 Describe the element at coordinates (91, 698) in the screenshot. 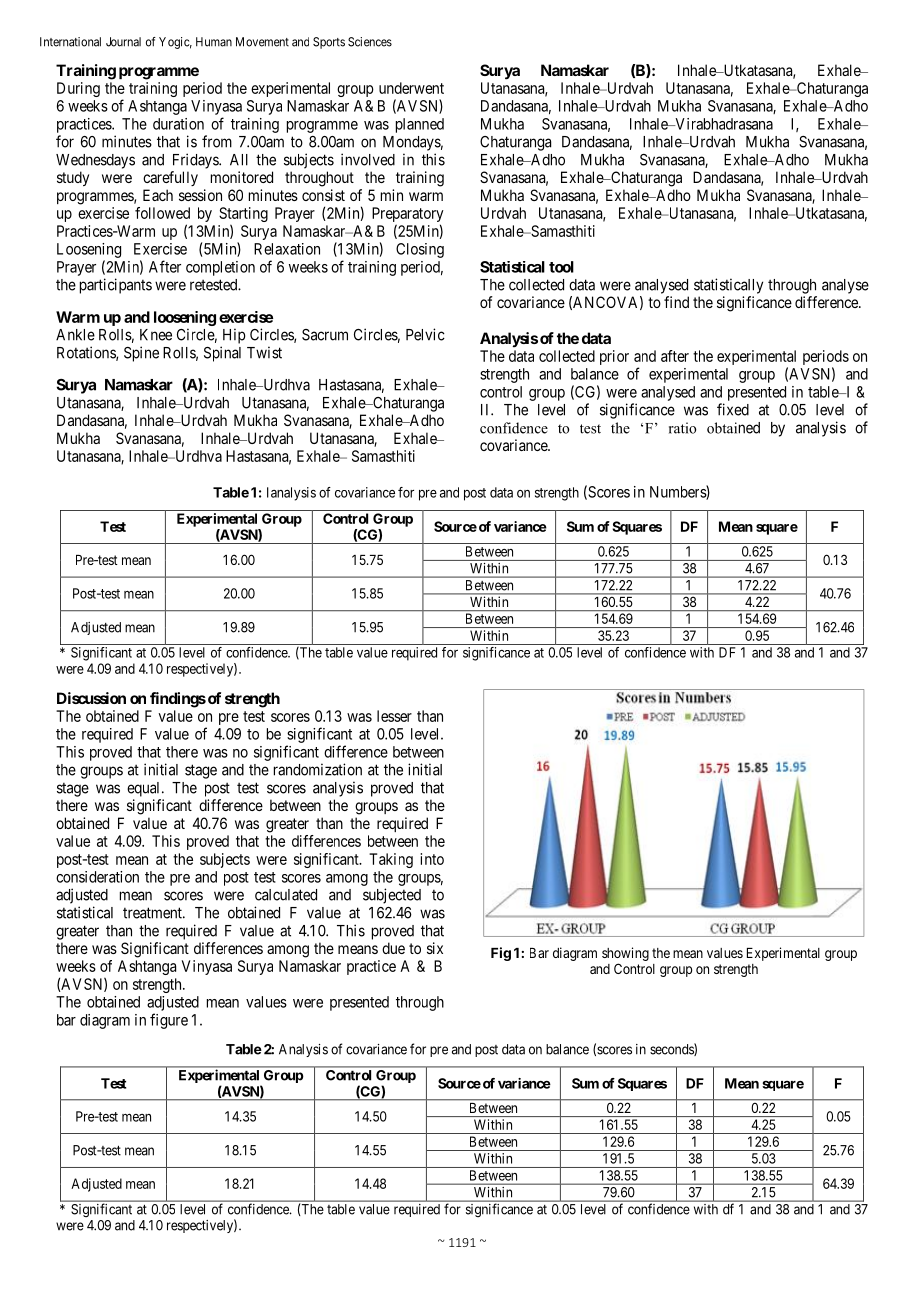

I see `Discussion` at that location.
